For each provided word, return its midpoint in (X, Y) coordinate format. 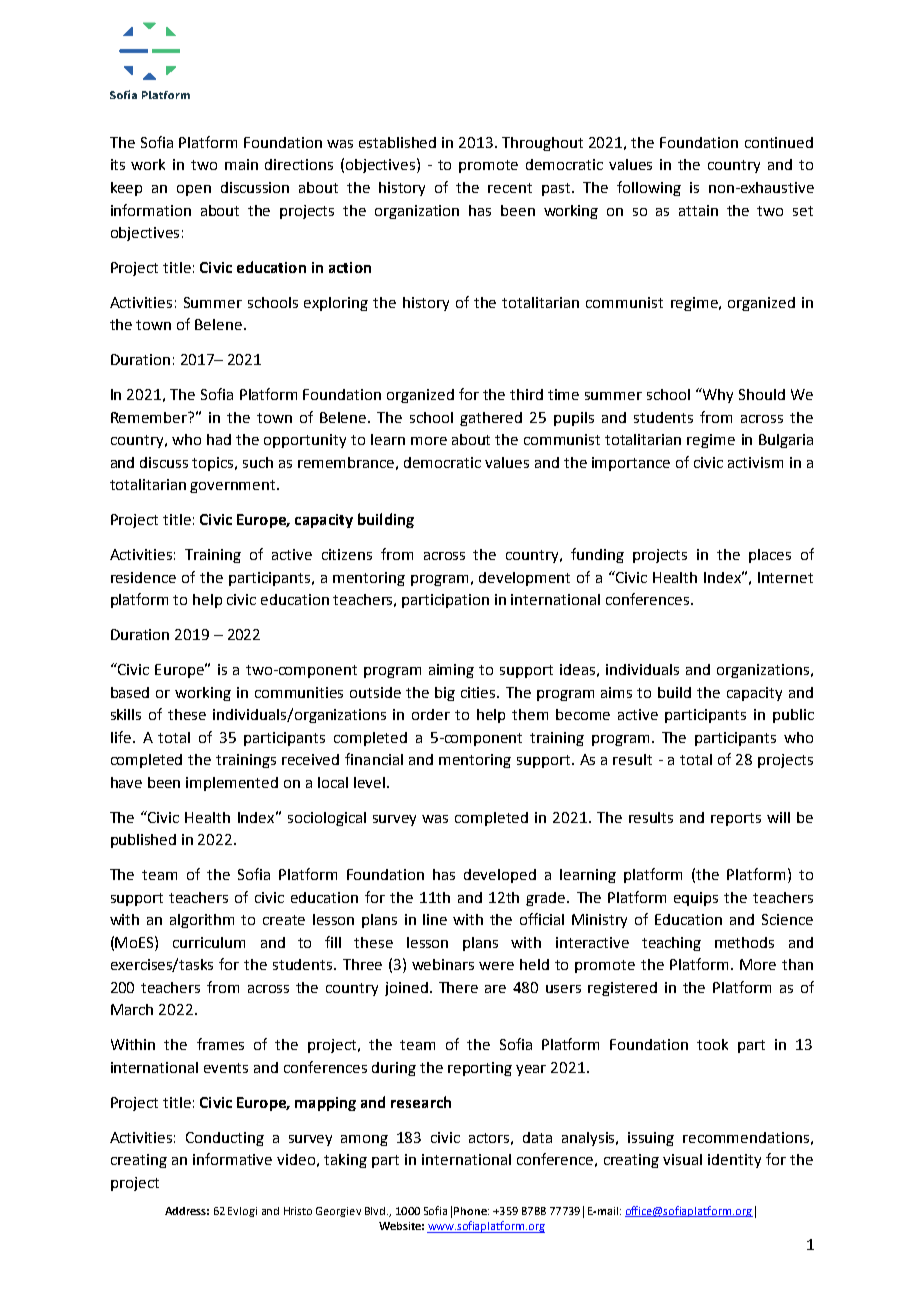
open (194, 190)
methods (744, 942)
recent (510, 188)
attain (698, 210)
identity (734, 1161)
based (130, 692)
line (435, 919)
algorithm (202, 921)
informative (232, 1159)
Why (716, 395)
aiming (451, 671)
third (526, 394)
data (537, 1137)
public (793, 716)
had (219, 439)
